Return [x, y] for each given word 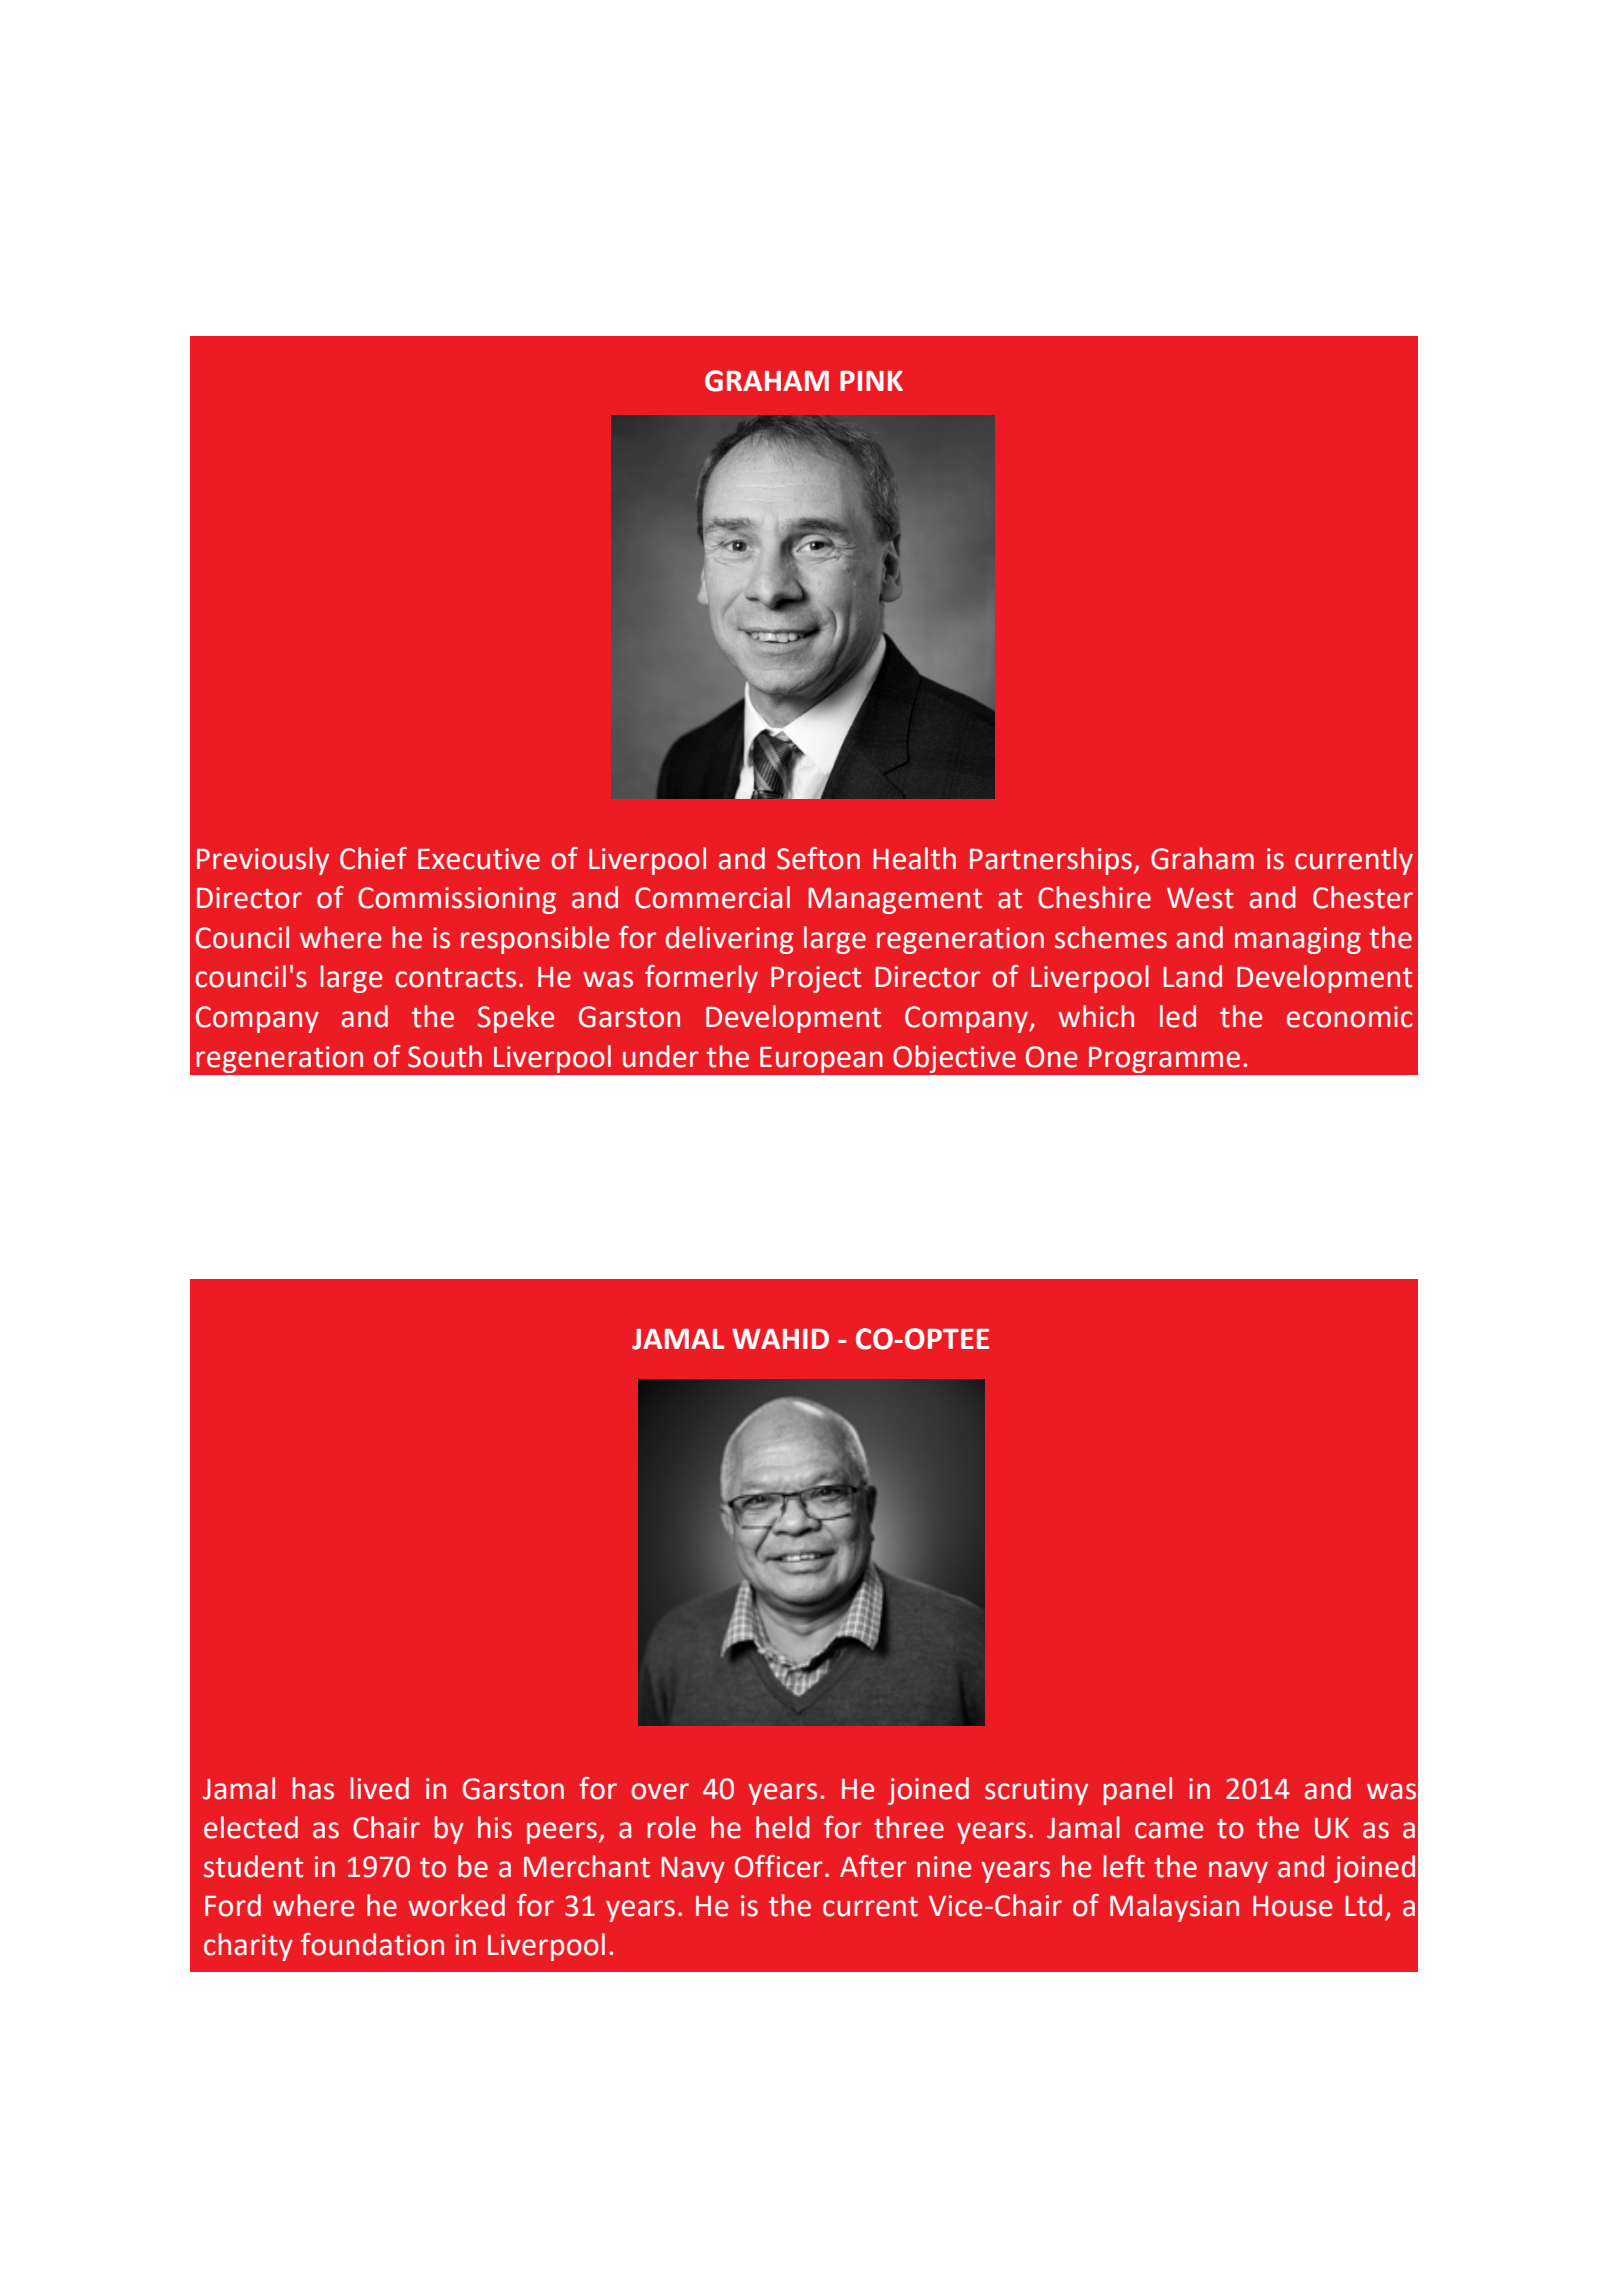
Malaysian [1174, 1908]
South [445, 1056]
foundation [372, 1944]
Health [914, 858]
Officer [779, 1866]
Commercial [712, 897]
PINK [871, 381]
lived [379, 1788]
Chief [373, 858]
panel [1137, 1791]
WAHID [780, 1339]
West [1200, 898]
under [661, 1056]
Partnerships [1051, 861]
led [1178, 1016]
